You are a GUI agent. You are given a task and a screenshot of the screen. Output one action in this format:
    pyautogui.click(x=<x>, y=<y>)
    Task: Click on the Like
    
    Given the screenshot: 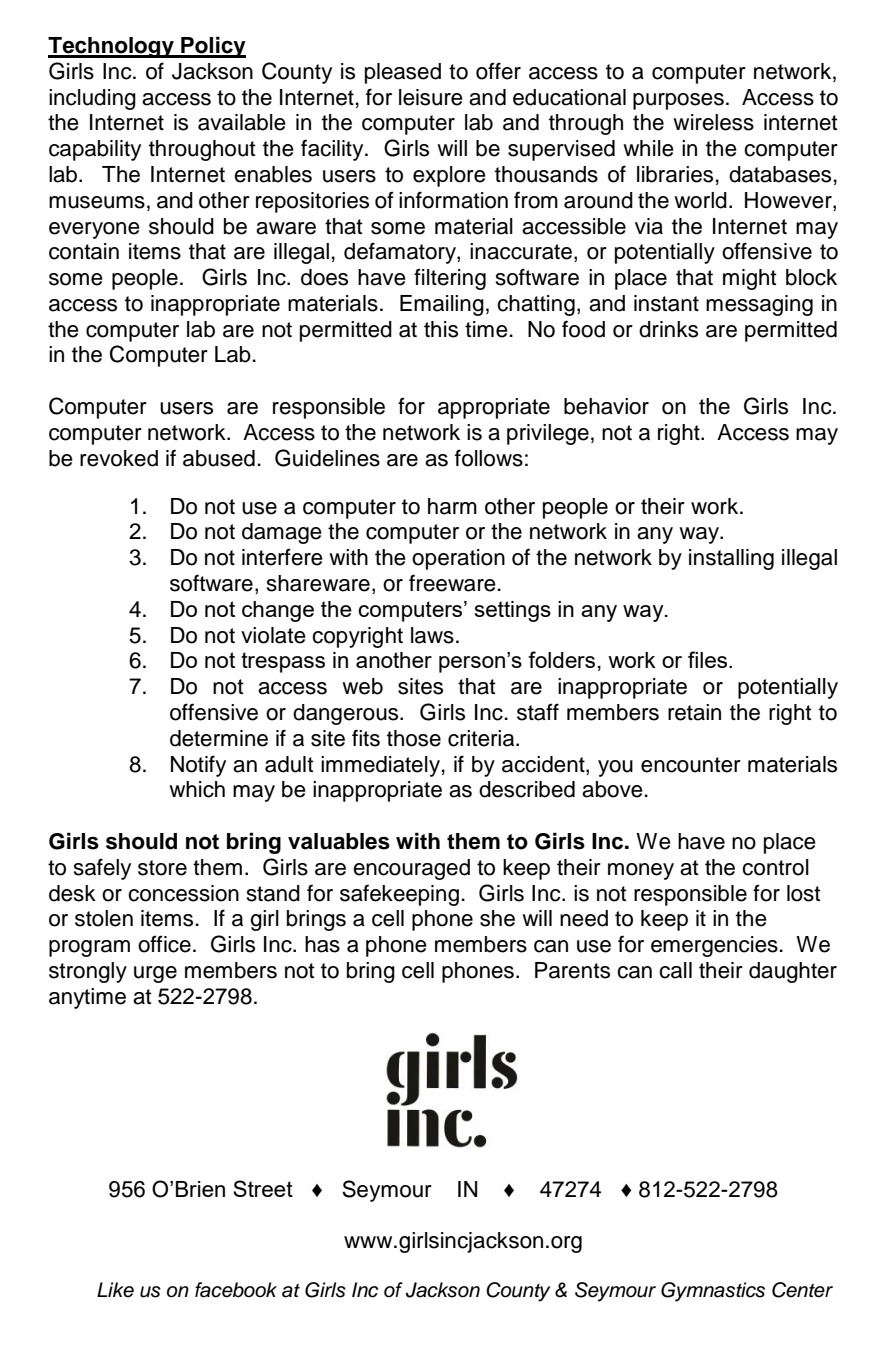 What is the action you would take?
    pyautogui.click(x=115, y=1290)
